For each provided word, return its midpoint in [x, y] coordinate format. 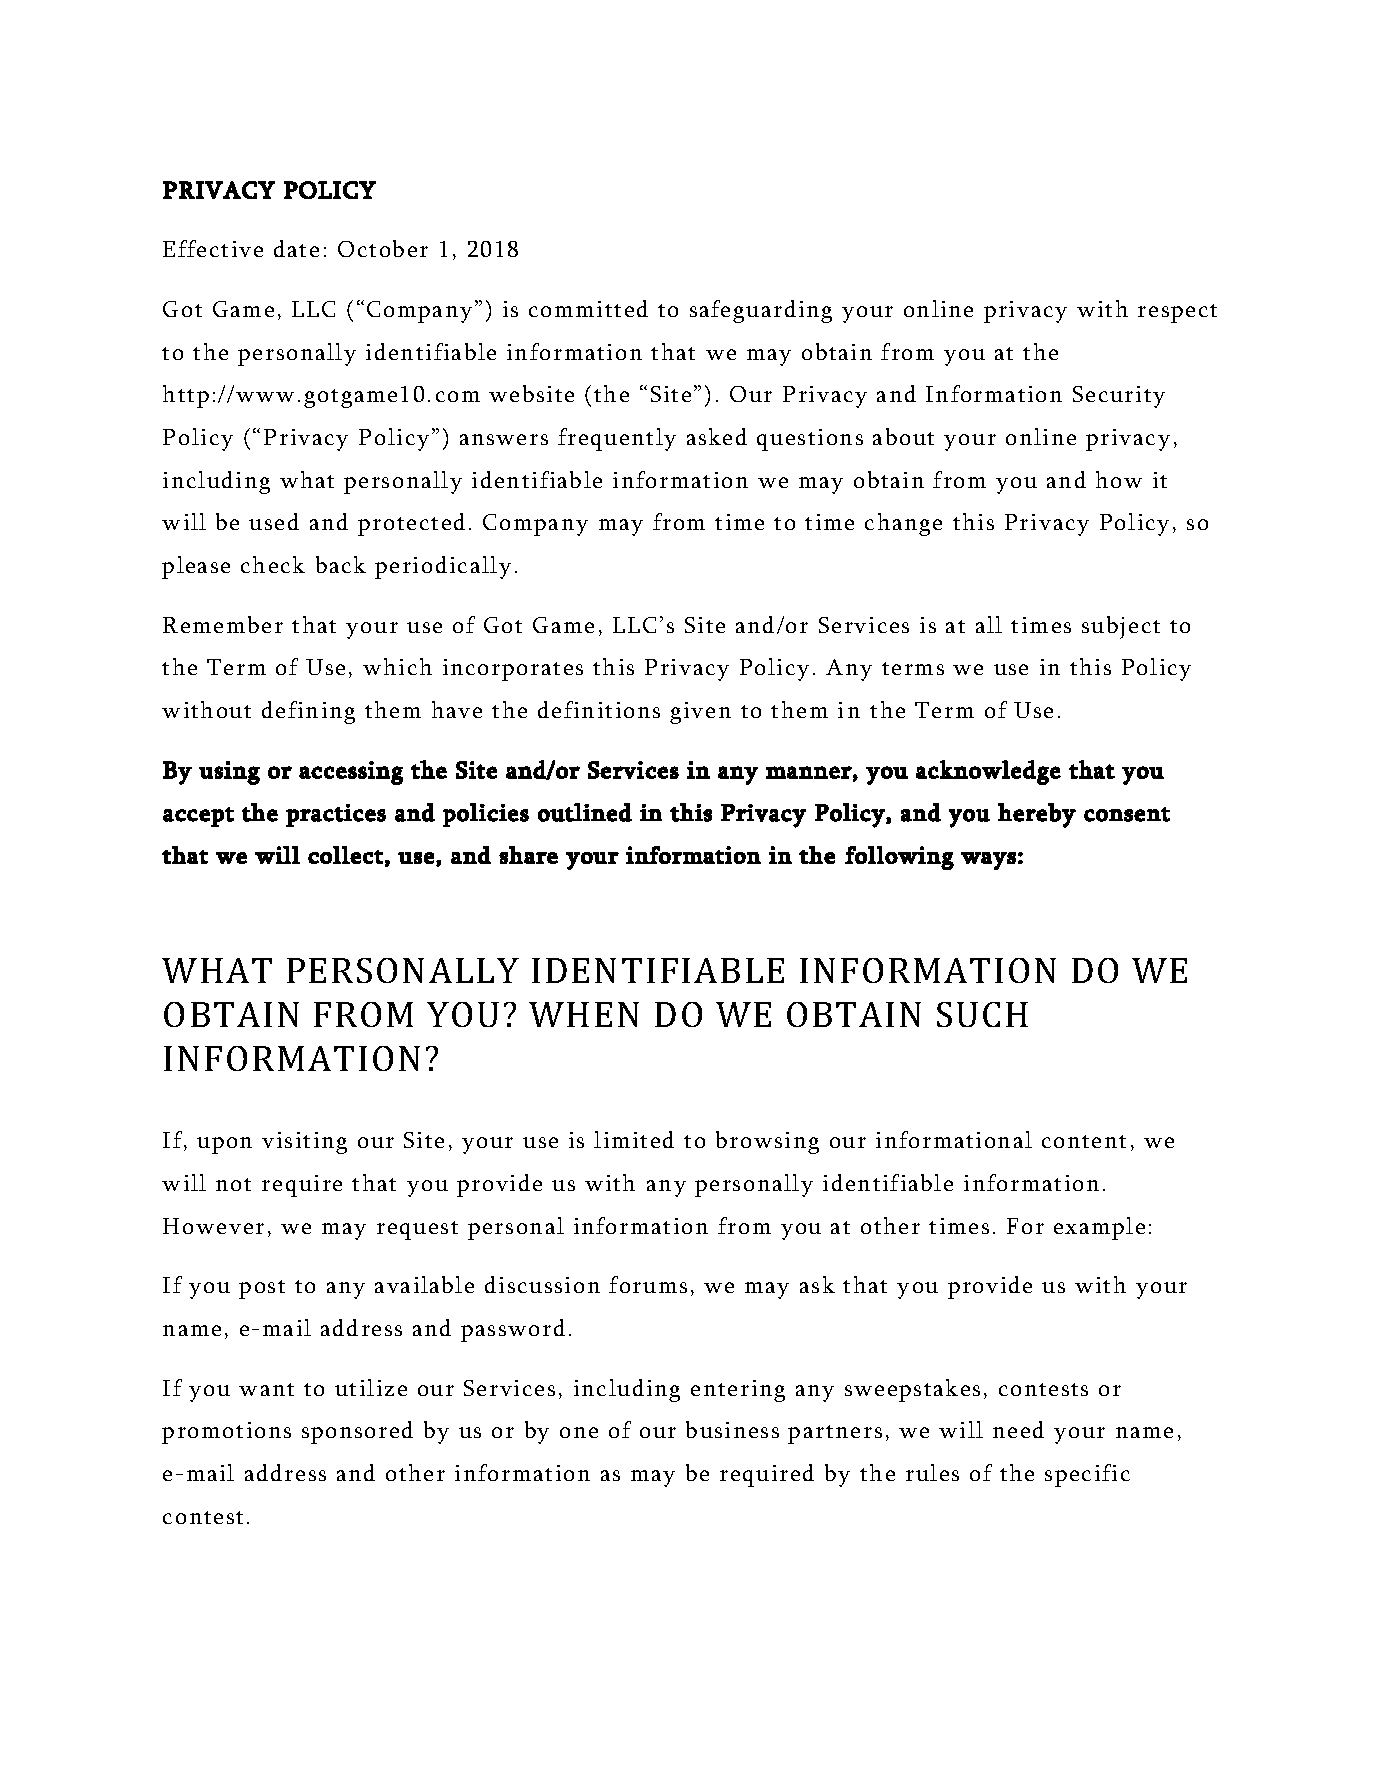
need [1018, 1429]
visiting [304, 1143]
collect [345, 855]
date [296, 248]
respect [1177, 313]
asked [717, 436]
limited [634, 1139]
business [732, 1429]
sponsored [357, 1432]
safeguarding [761, 311]
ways [988, 861]
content [1084, 1141]
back [341, 564]
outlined [585, 812]
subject [1121, 627]
